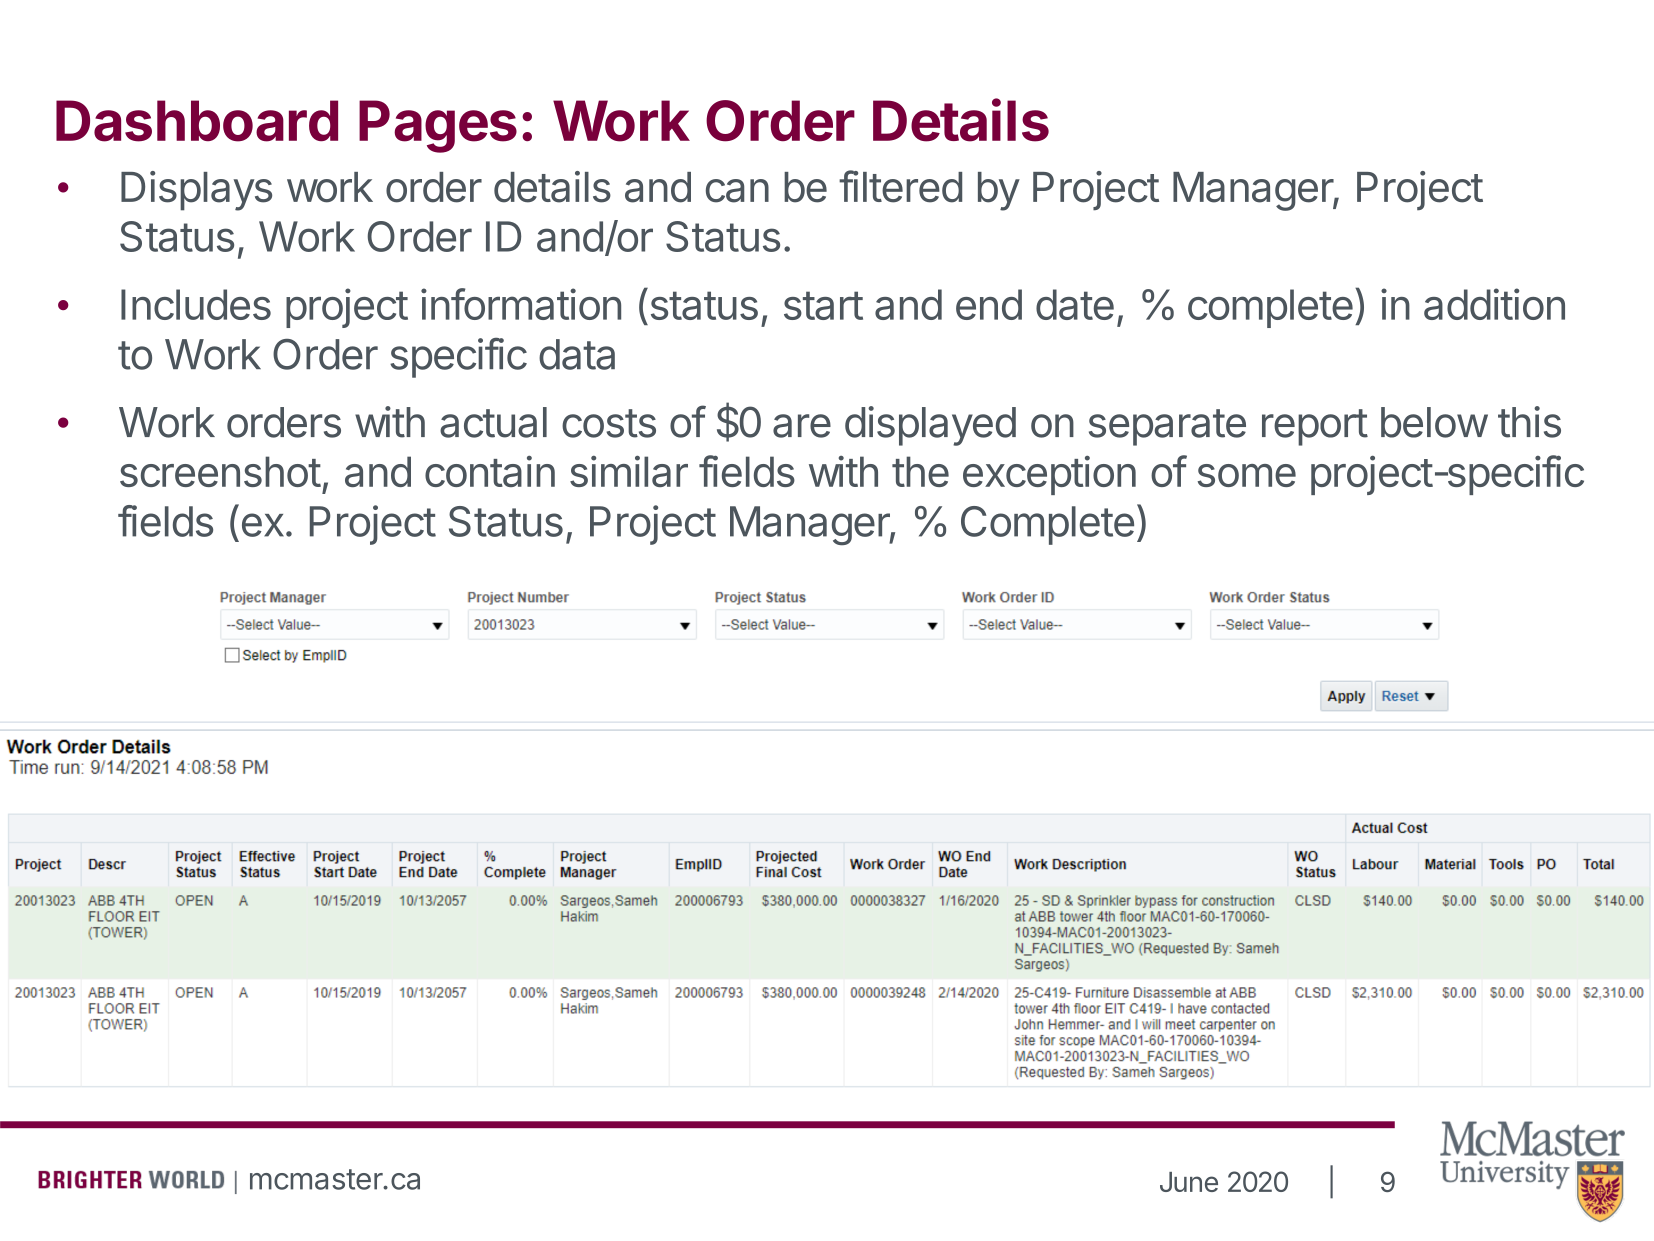 This image has width=1654, height=1241. What do you see at coordinates (802, 426) in the image?
I see `are` at bounding box center [802, 426].
